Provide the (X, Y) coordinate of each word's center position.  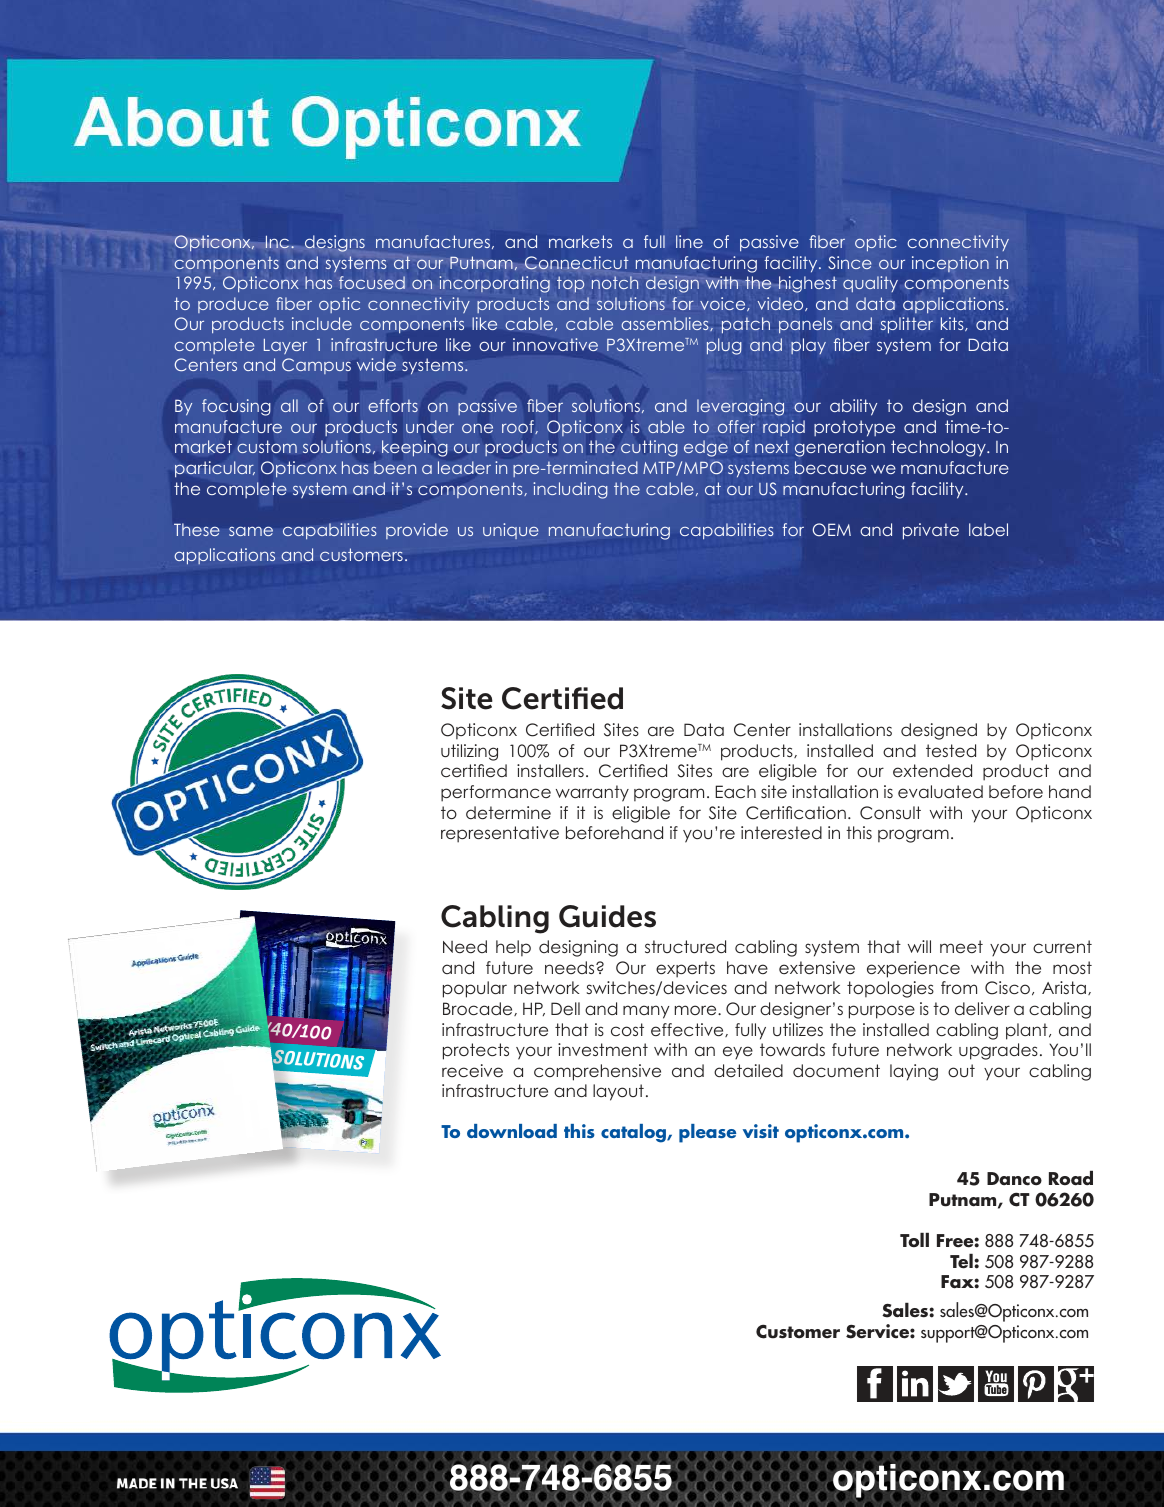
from (959, 987)
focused (372, 282)
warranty (592, 793)
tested (951, 750)
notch (615, 282)
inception (950, 264)
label (988, 529)
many (646, 1012)
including (570, 490)
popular (475, 989)
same (251, 531)
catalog (634, 1133)
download (512, 1131)
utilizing (469, 752)
